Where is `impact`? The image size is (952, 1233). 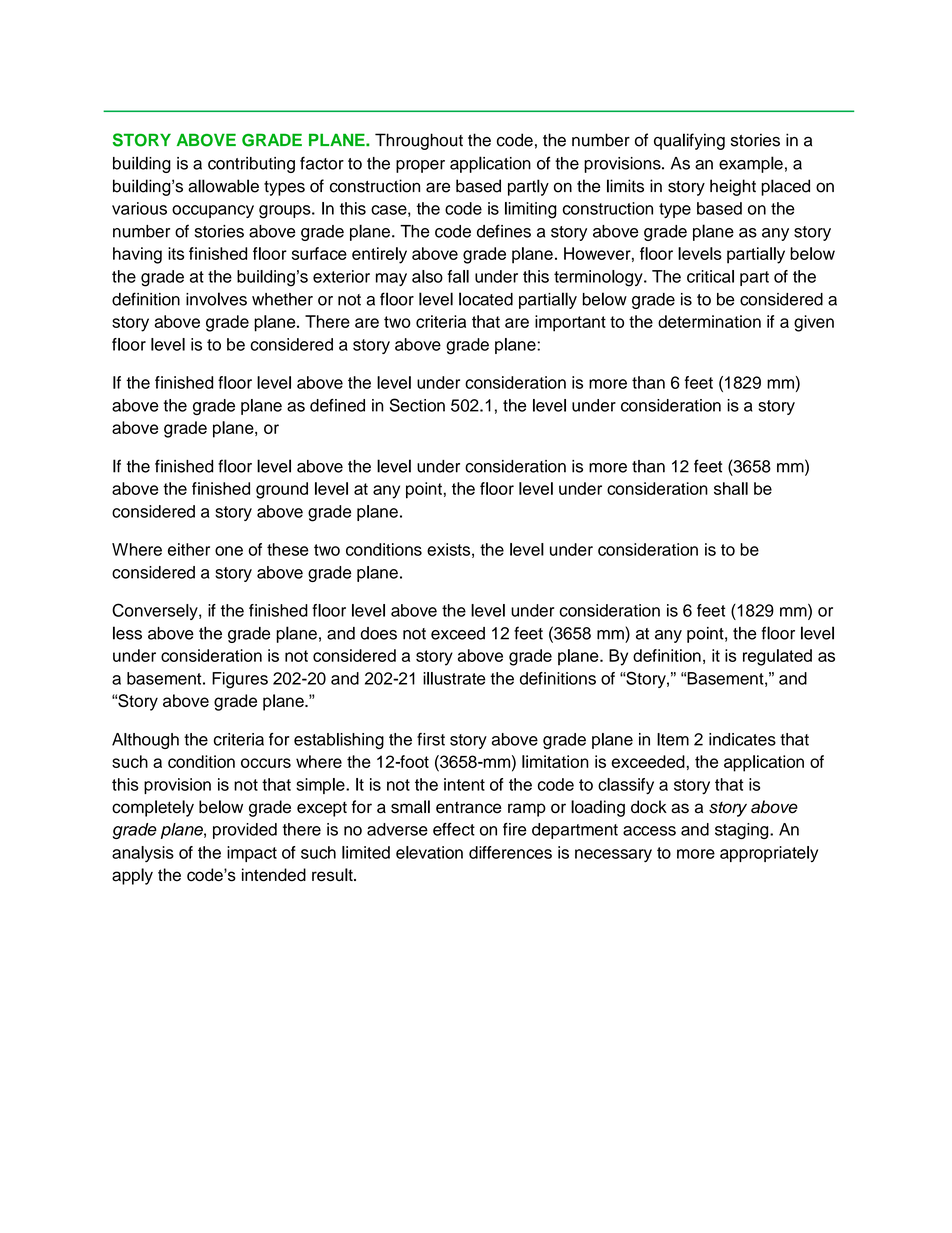
impact is located at coordinates (252, 854).
